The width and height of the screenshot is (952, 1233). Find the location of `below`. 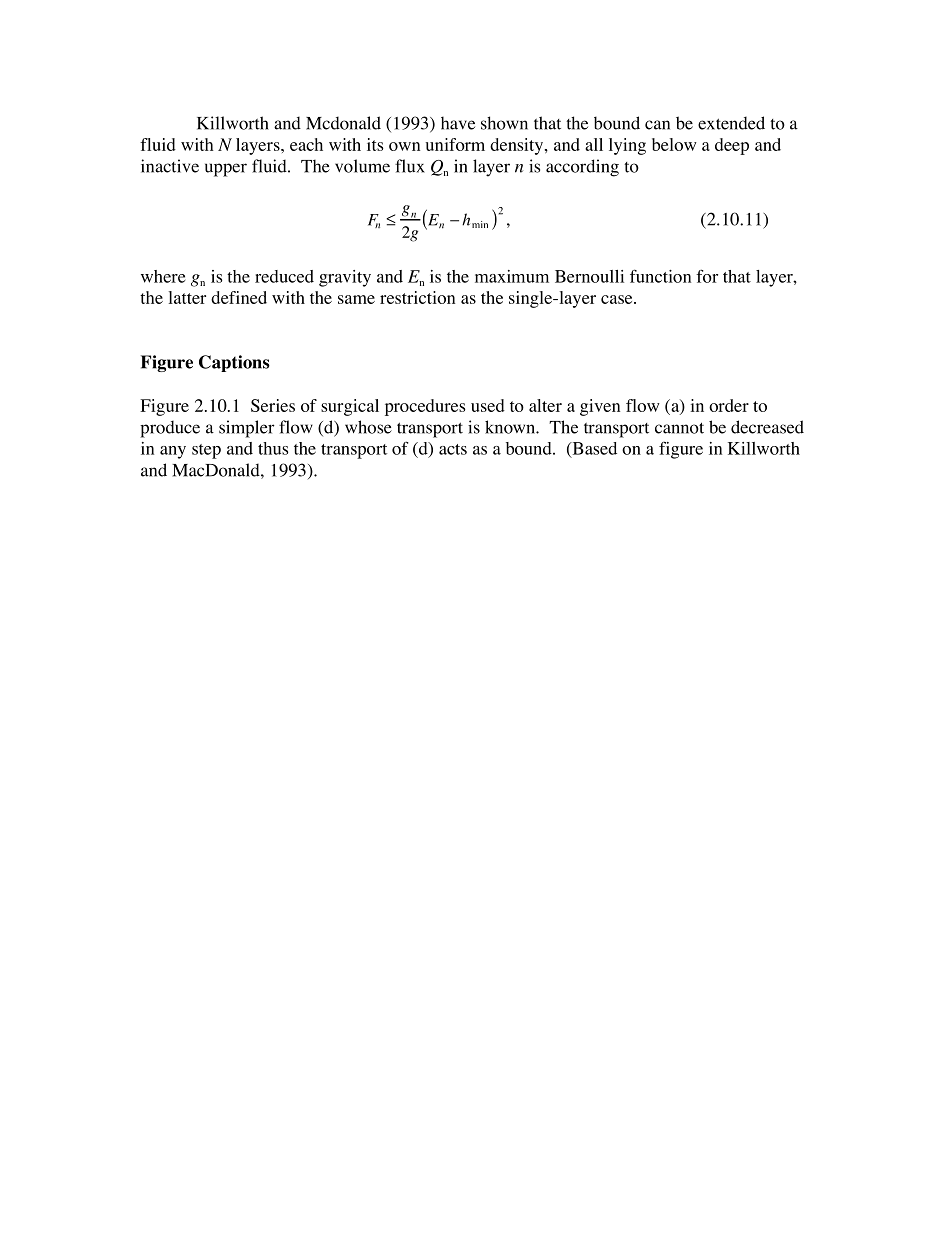

below is located at coordinates (674, 144).
